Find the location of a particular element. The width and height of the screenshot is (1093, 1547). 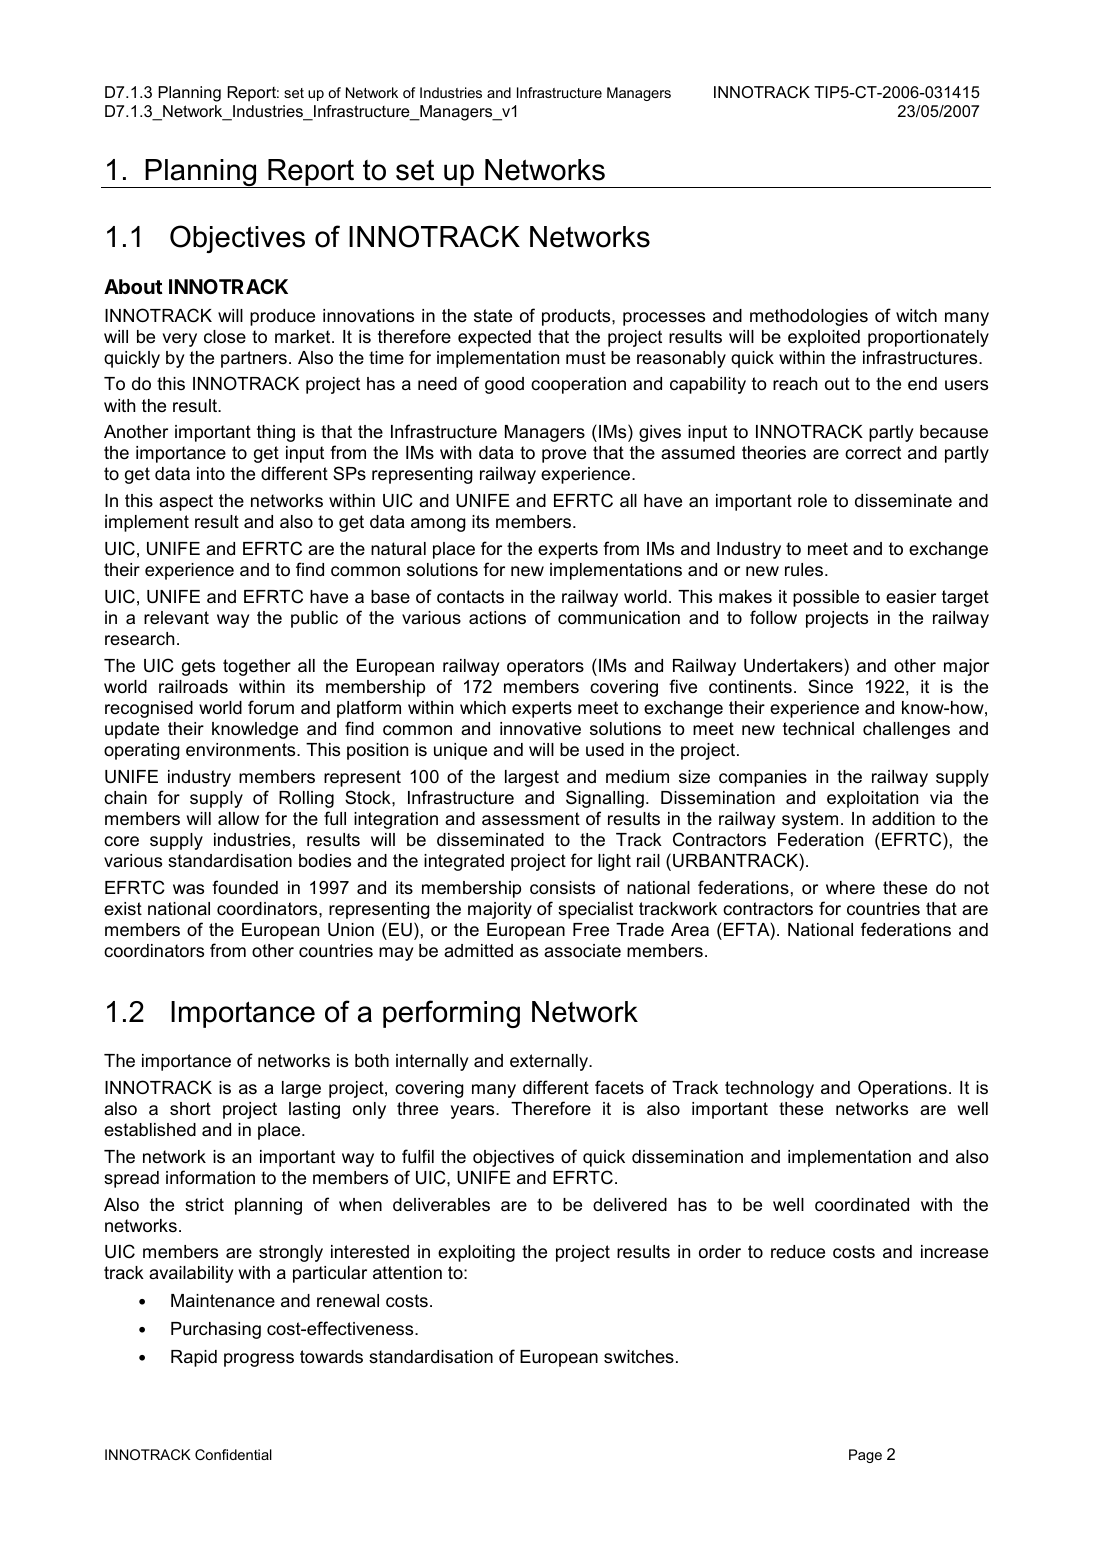

close is located at coordinates (225, 337).
